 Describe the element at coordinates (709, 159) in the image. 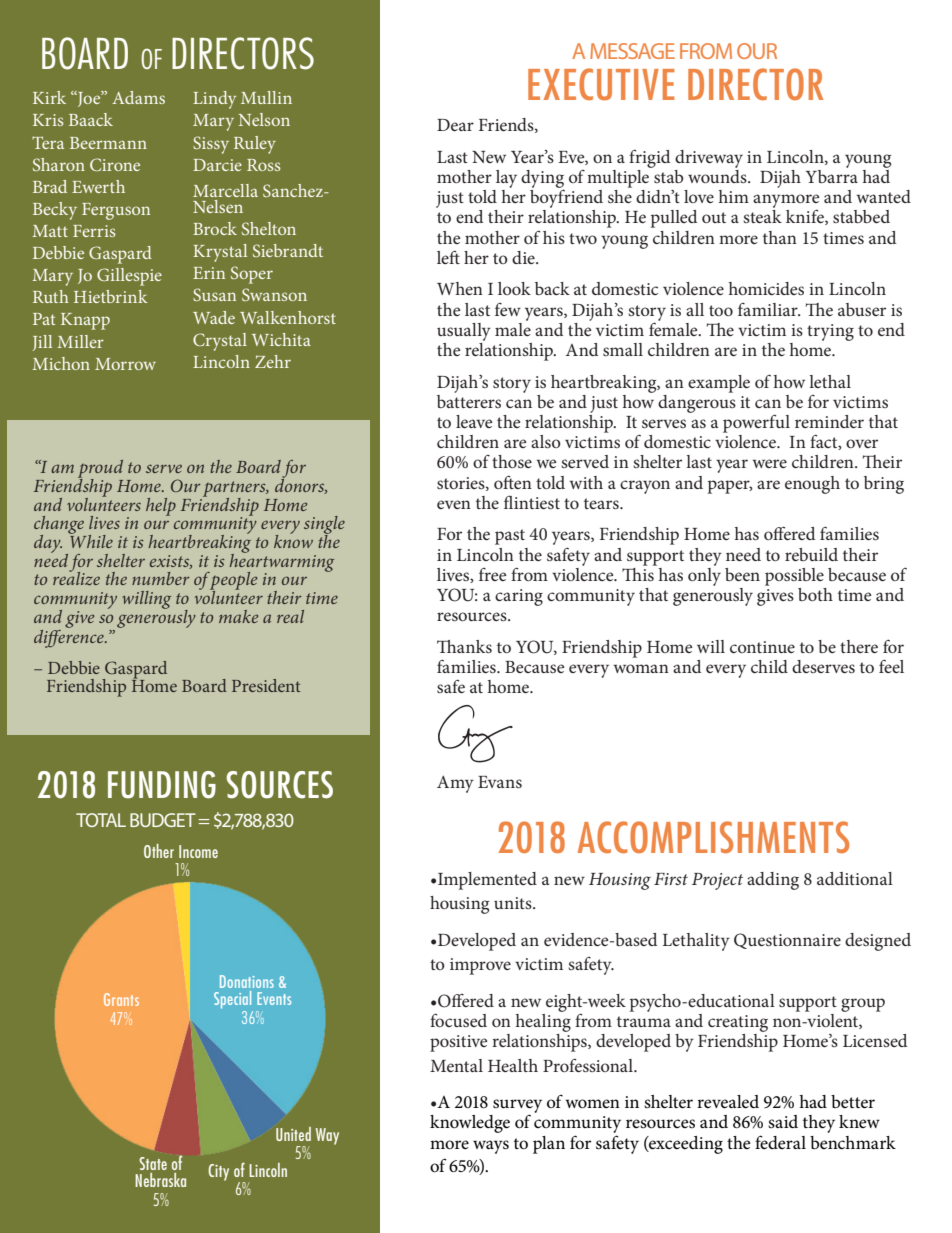

I see `driveway` at that location.
